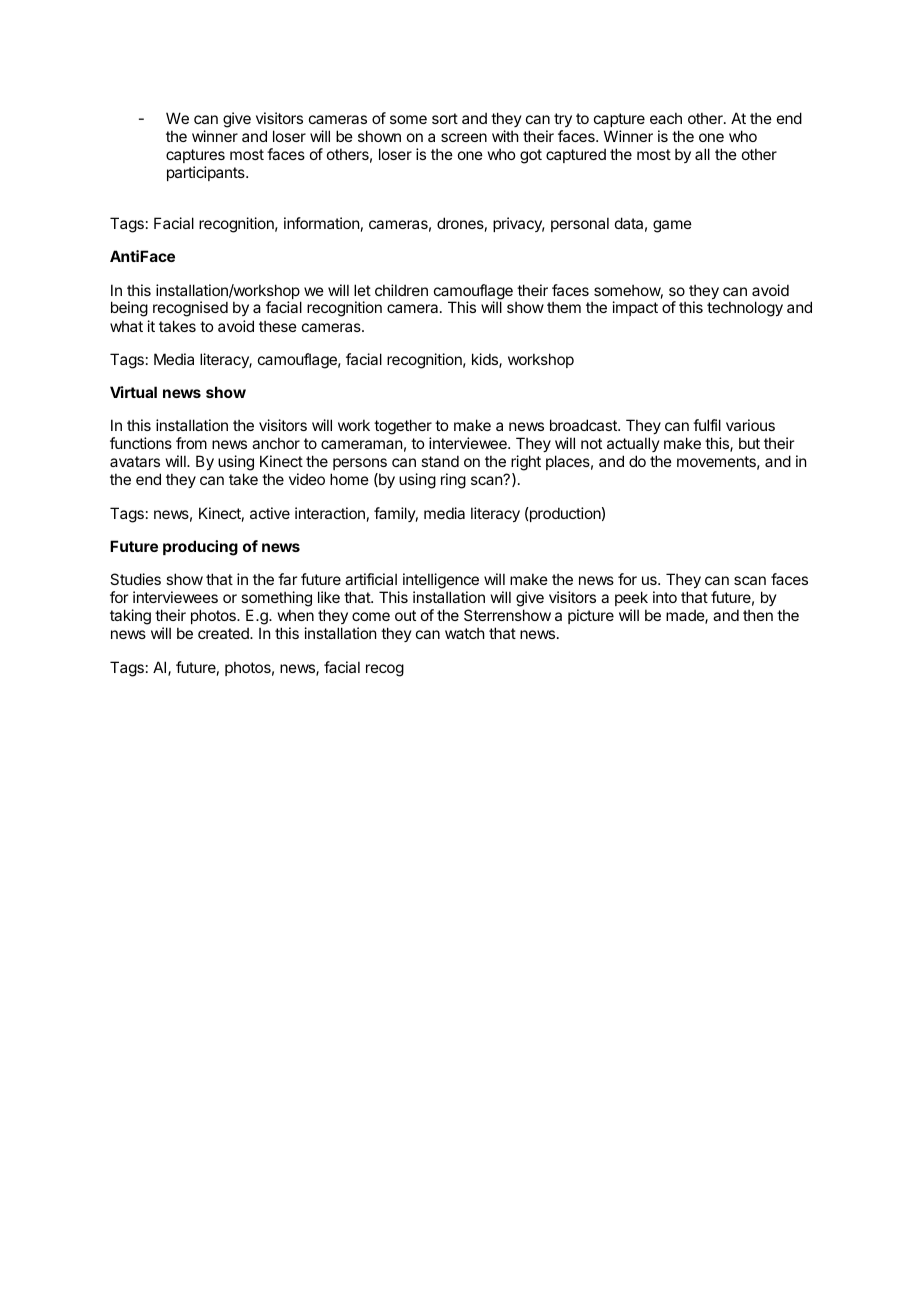  I want to click on out, so click(405, 615).
